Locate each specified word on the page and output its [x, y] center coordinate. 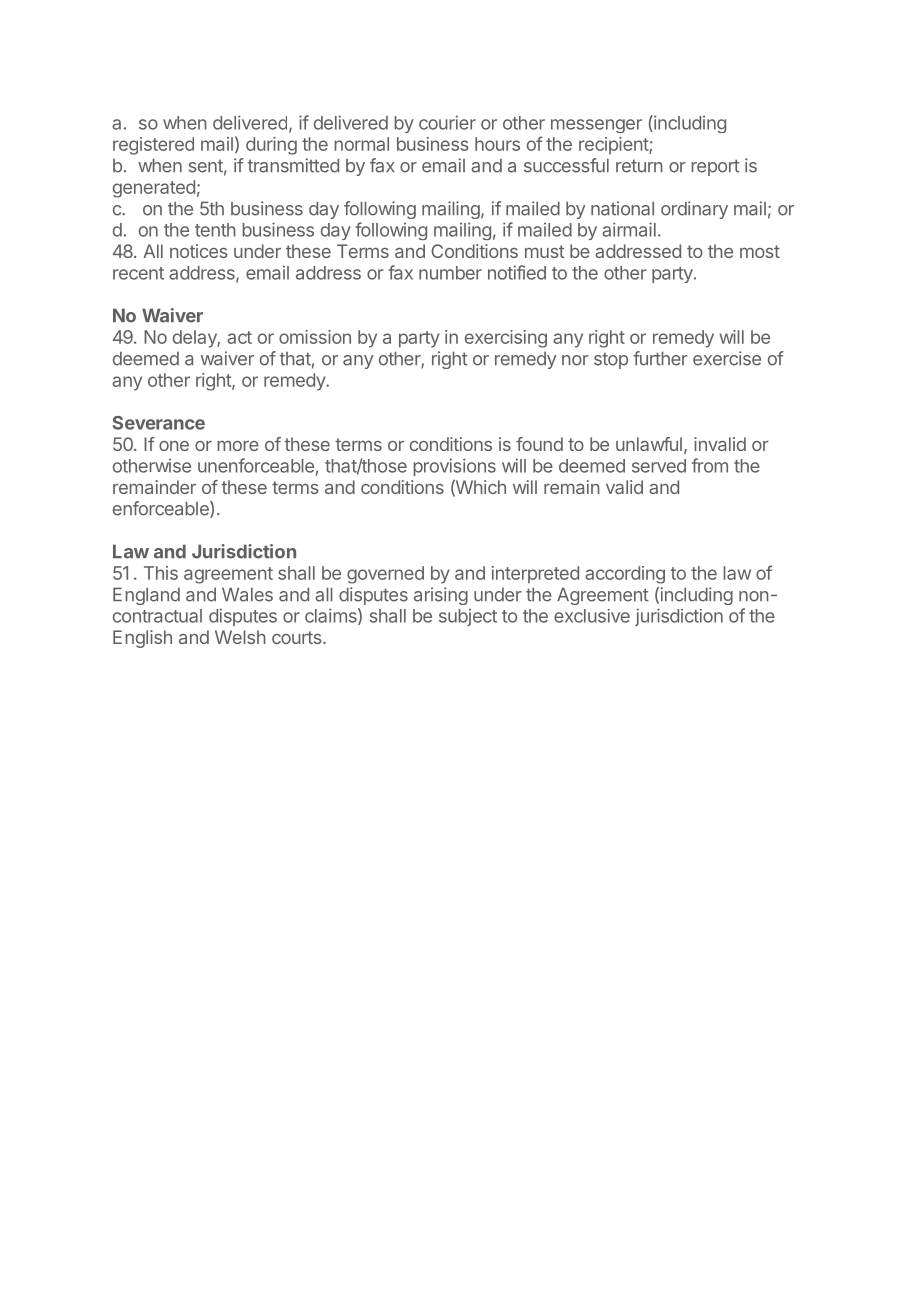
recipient [614, 146]
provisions [454, 467]
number [450, 273]
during [271, 146]
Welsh [240, 637]
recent [138, 273]
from [710, 465]
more [238, 446]
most [760, 251]
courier [447, 122]
